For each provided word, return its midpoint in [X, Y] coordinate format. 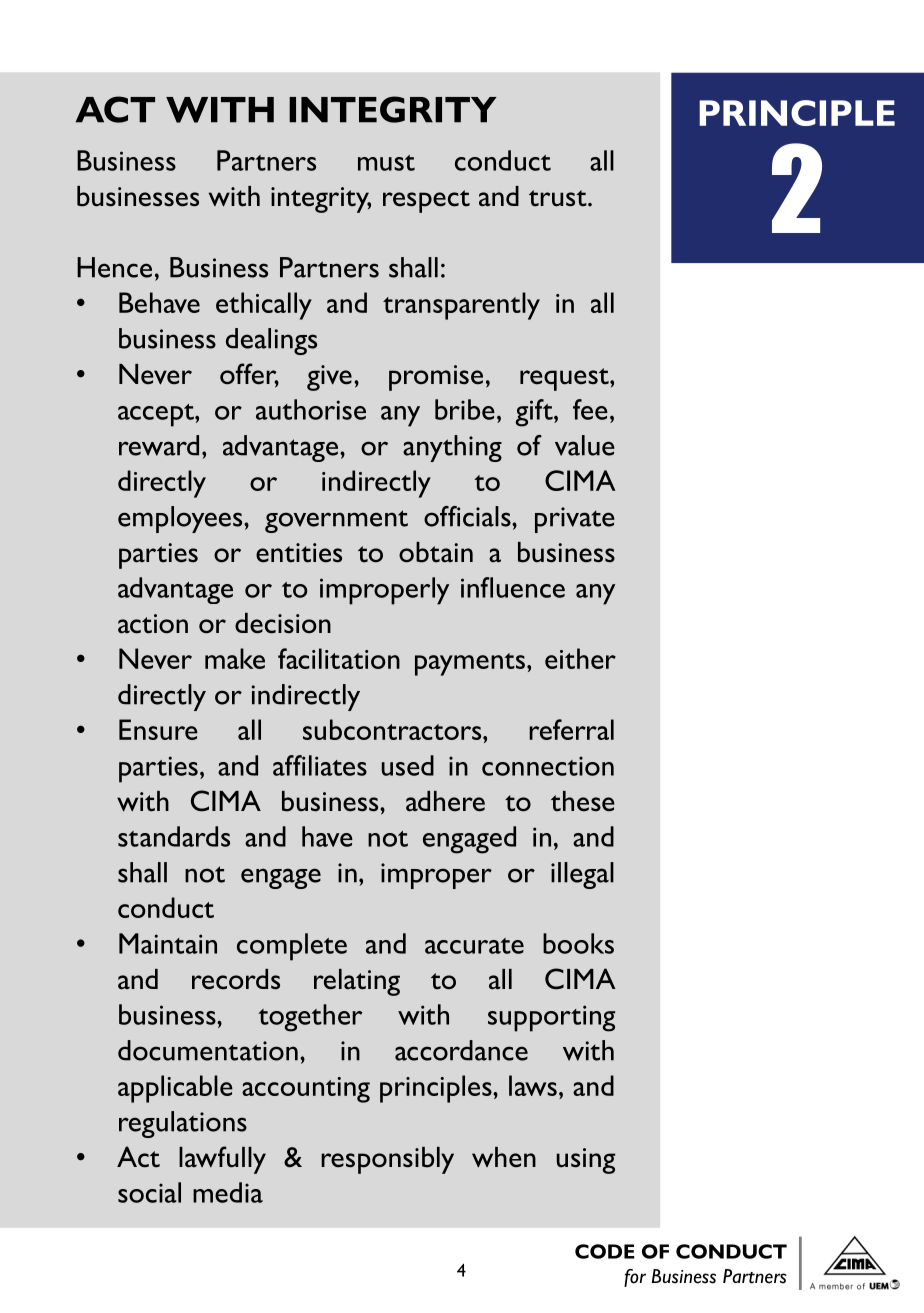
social [149, 1192]
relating [357, 982]
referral [571, 729]
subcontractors [393, 729]
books [578, 943]
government [336, 521]
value [585, 445]
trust [559, 198]
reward [159, 445]
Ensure [158, 729]
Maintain [168, 943]
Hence [114, 267]
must [386, 163]
